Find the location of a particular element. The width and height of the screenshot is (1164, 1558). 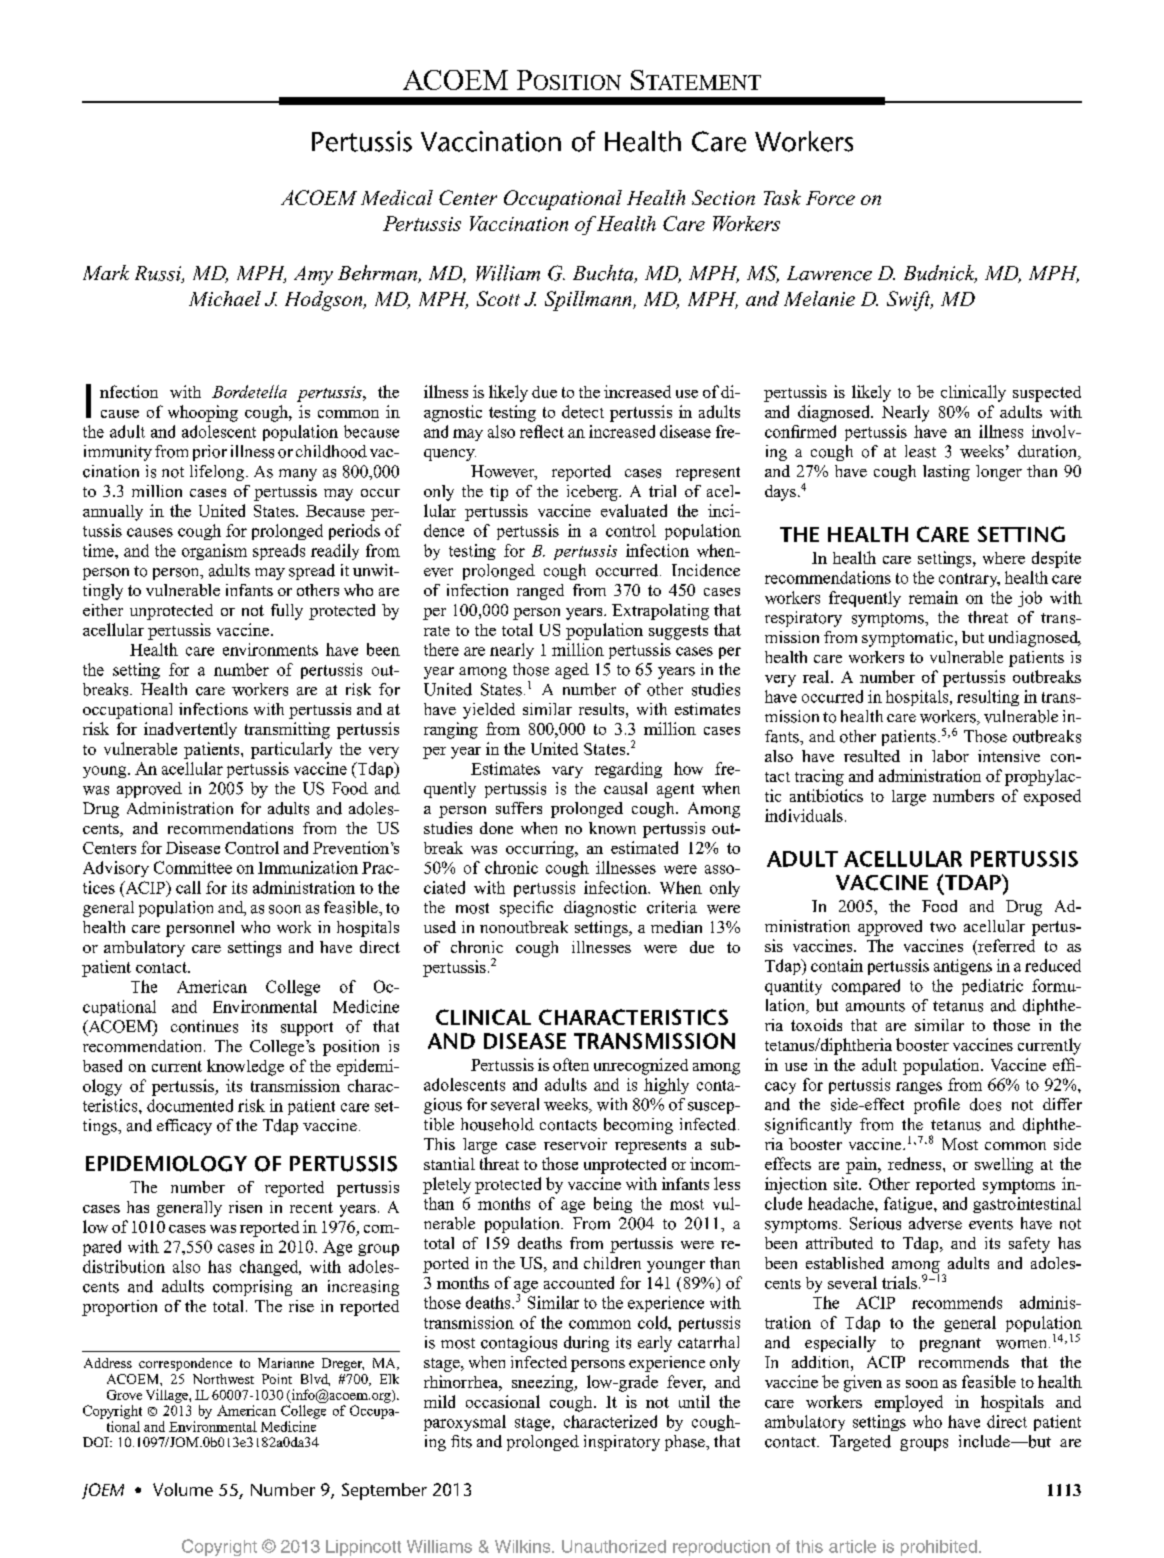

Scott is located at coordinates (498, 298).
